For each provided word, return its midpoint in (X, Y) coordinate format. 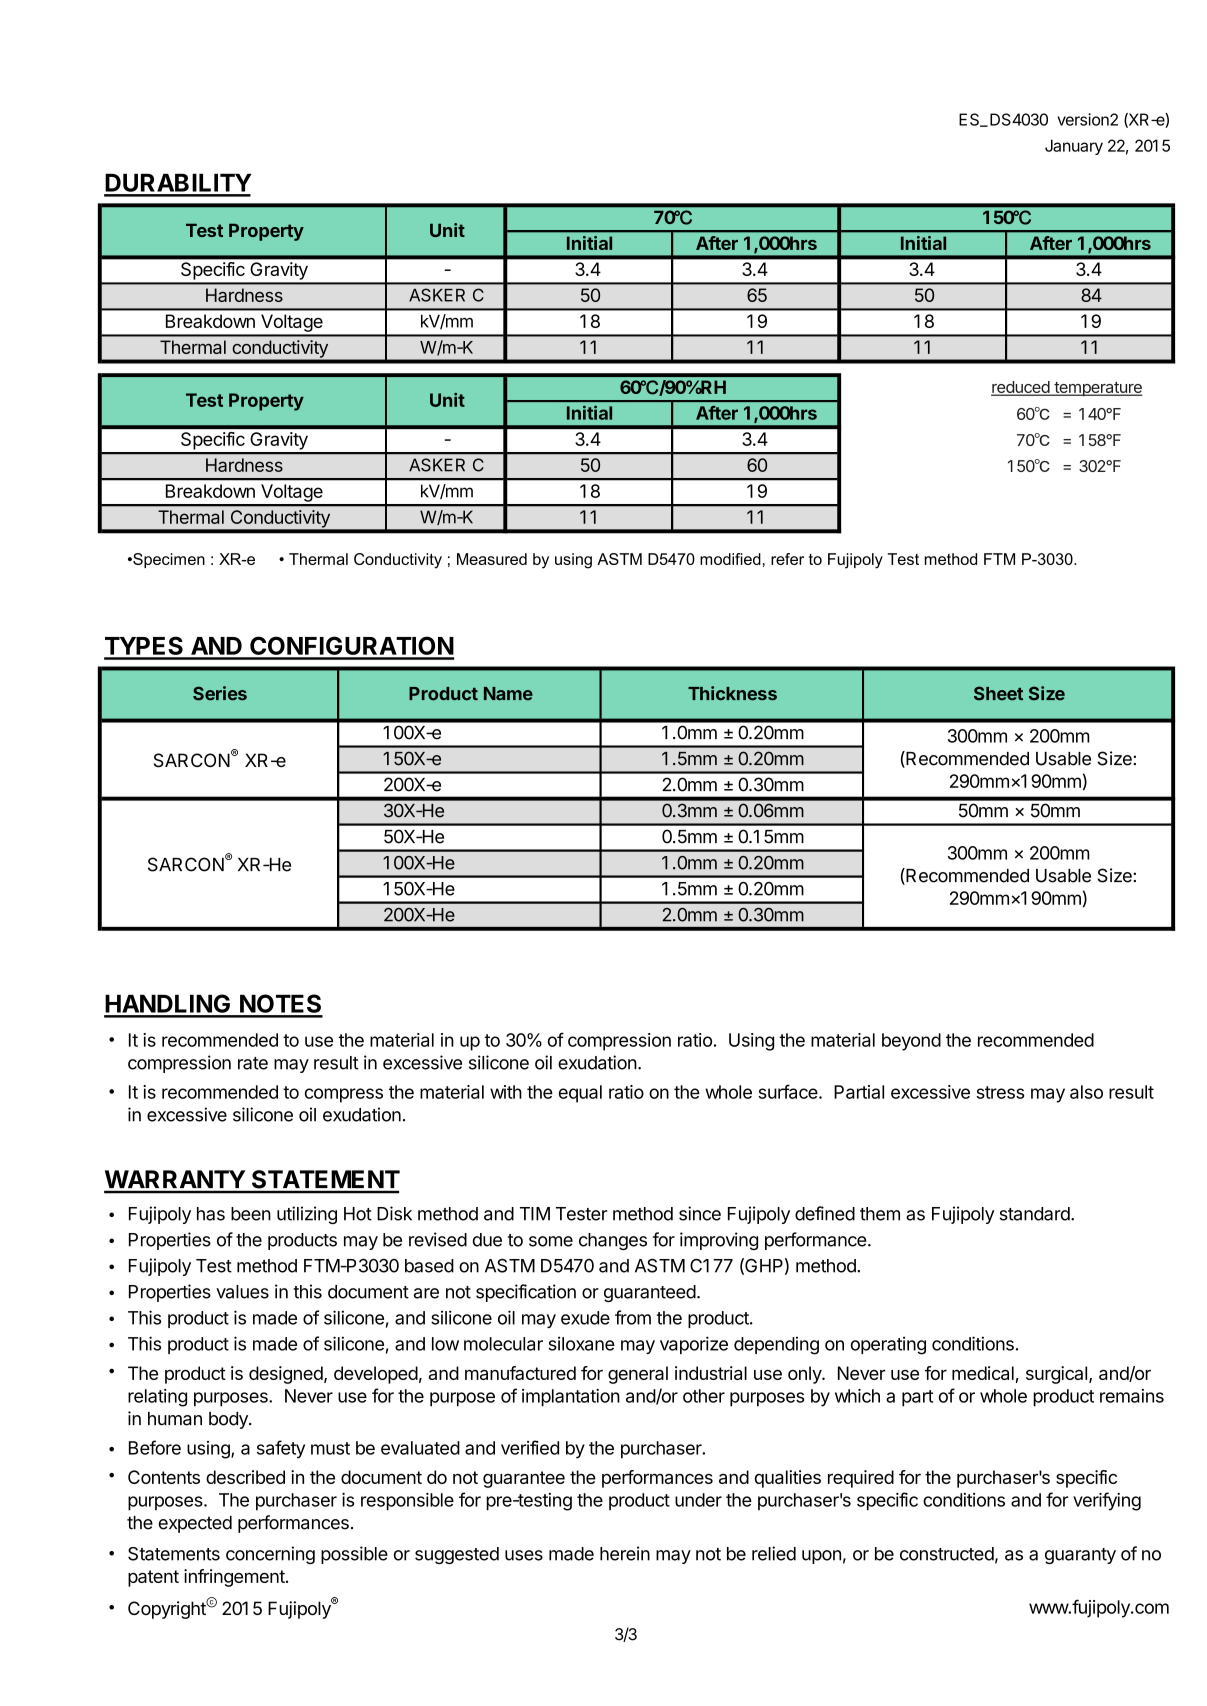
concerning (270, 1555)
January (1074, 147)
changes (613, 1241)
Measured (492, 559)
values (242, 1292)
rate (253, 1063)
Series (220, 693)
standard (1035, 1214)
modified (730, 559)
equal (580, 1094)
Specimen (168, 560)
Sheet (998, 693)
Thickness (732, 693)
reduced (1021, 388)
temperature (1097, 389)
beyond (911, 1042)
